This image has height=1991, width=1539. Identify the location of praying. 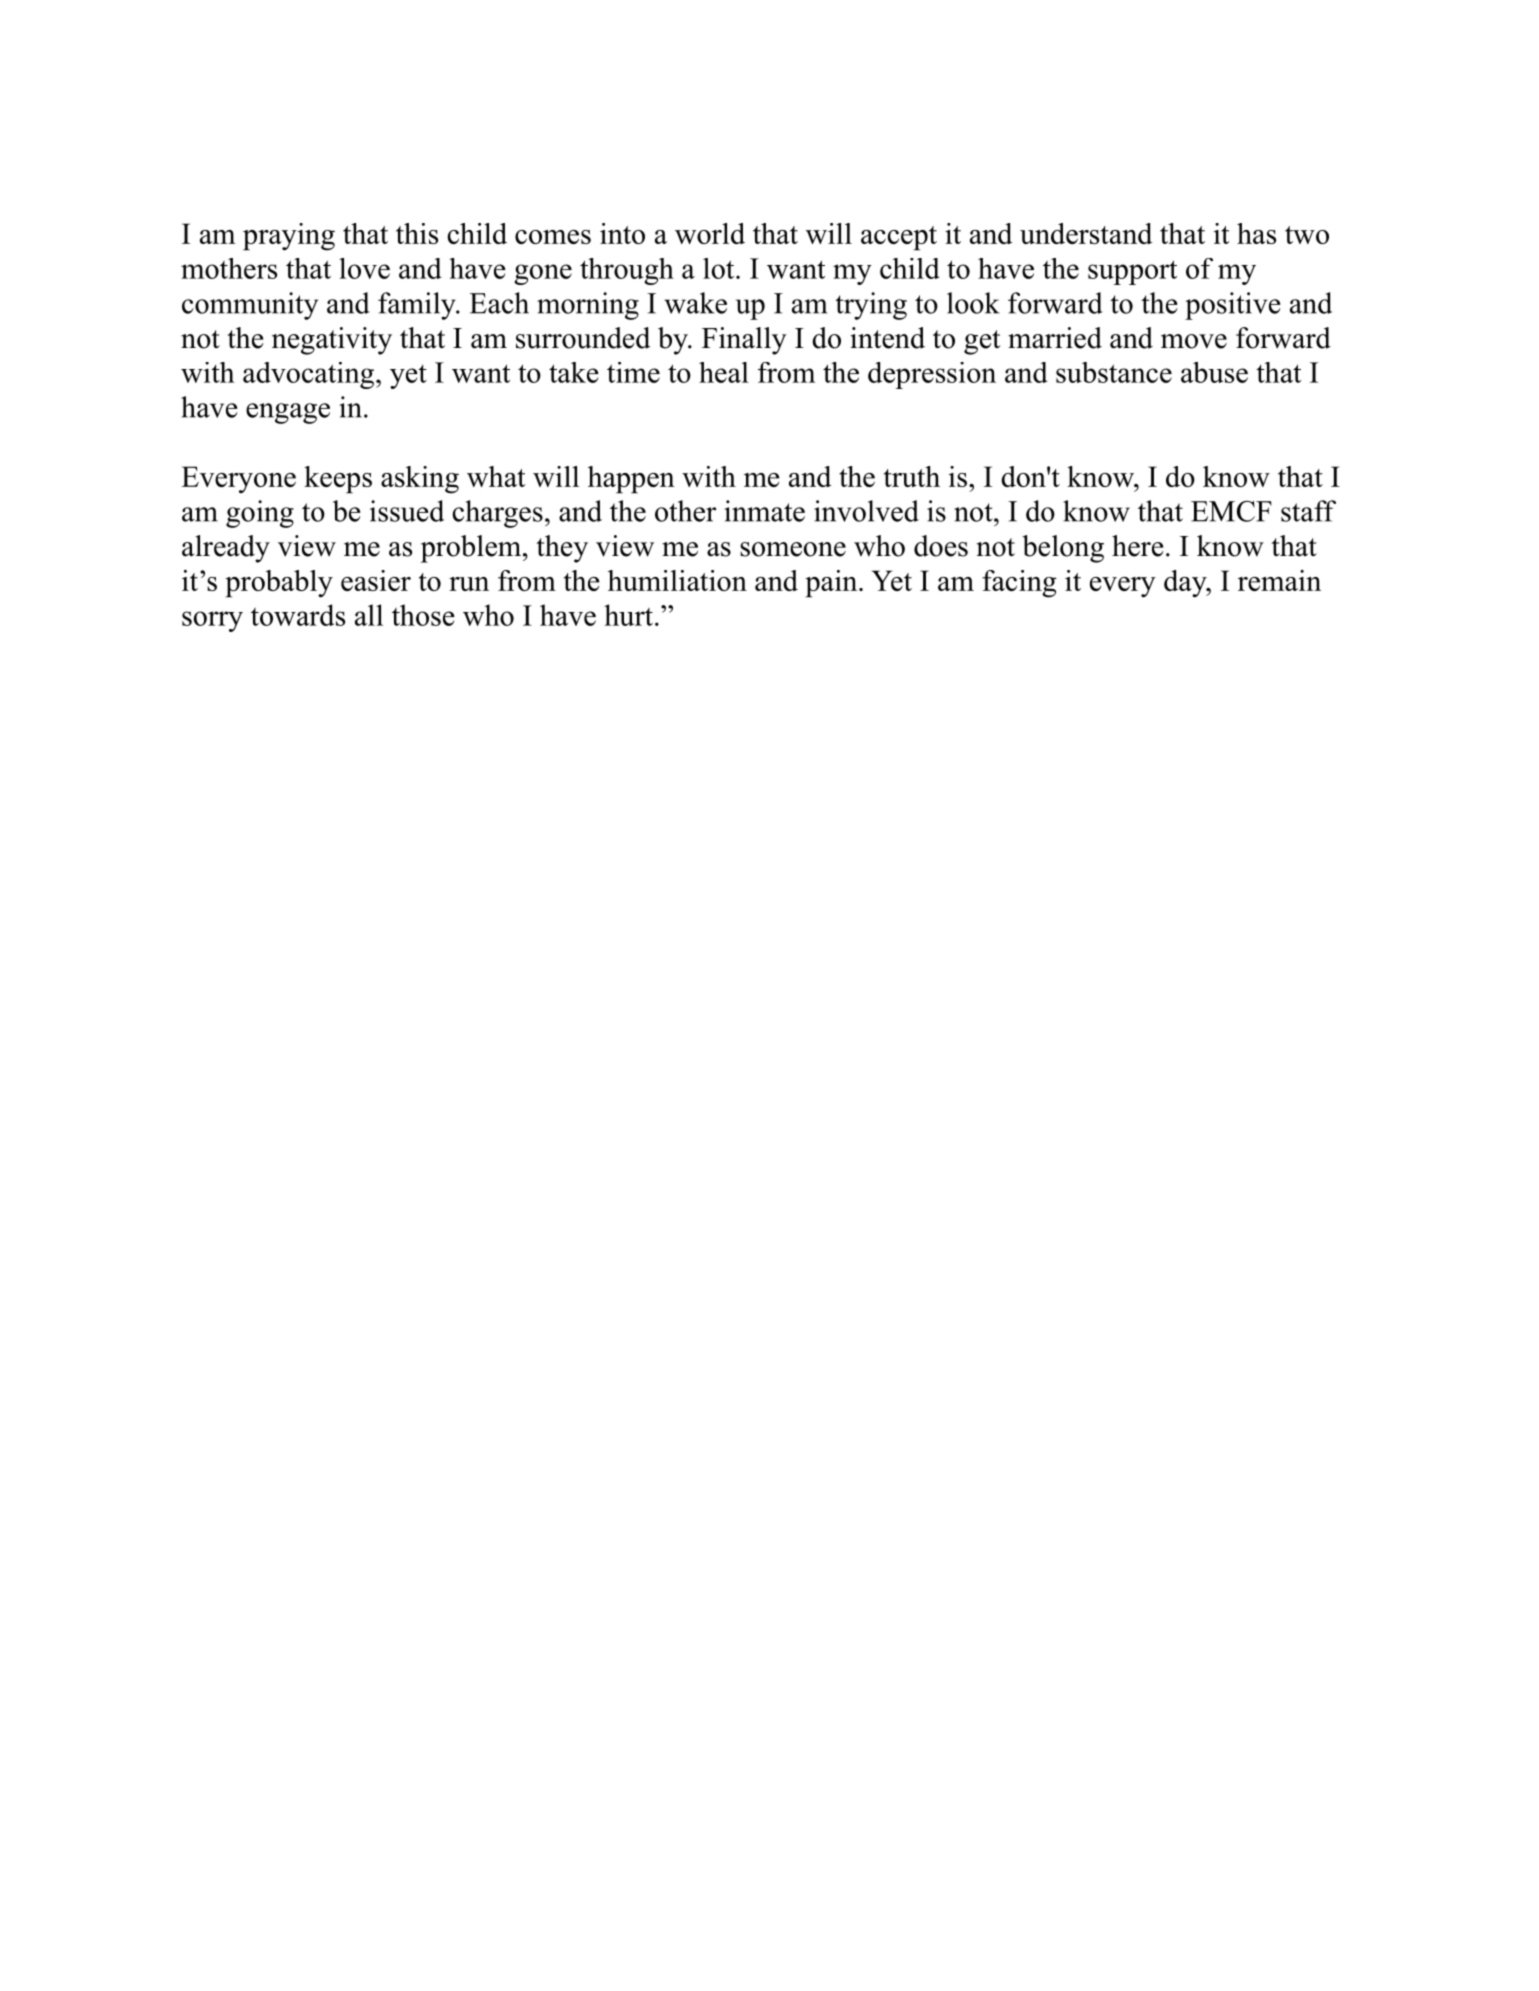
(289, 237).
